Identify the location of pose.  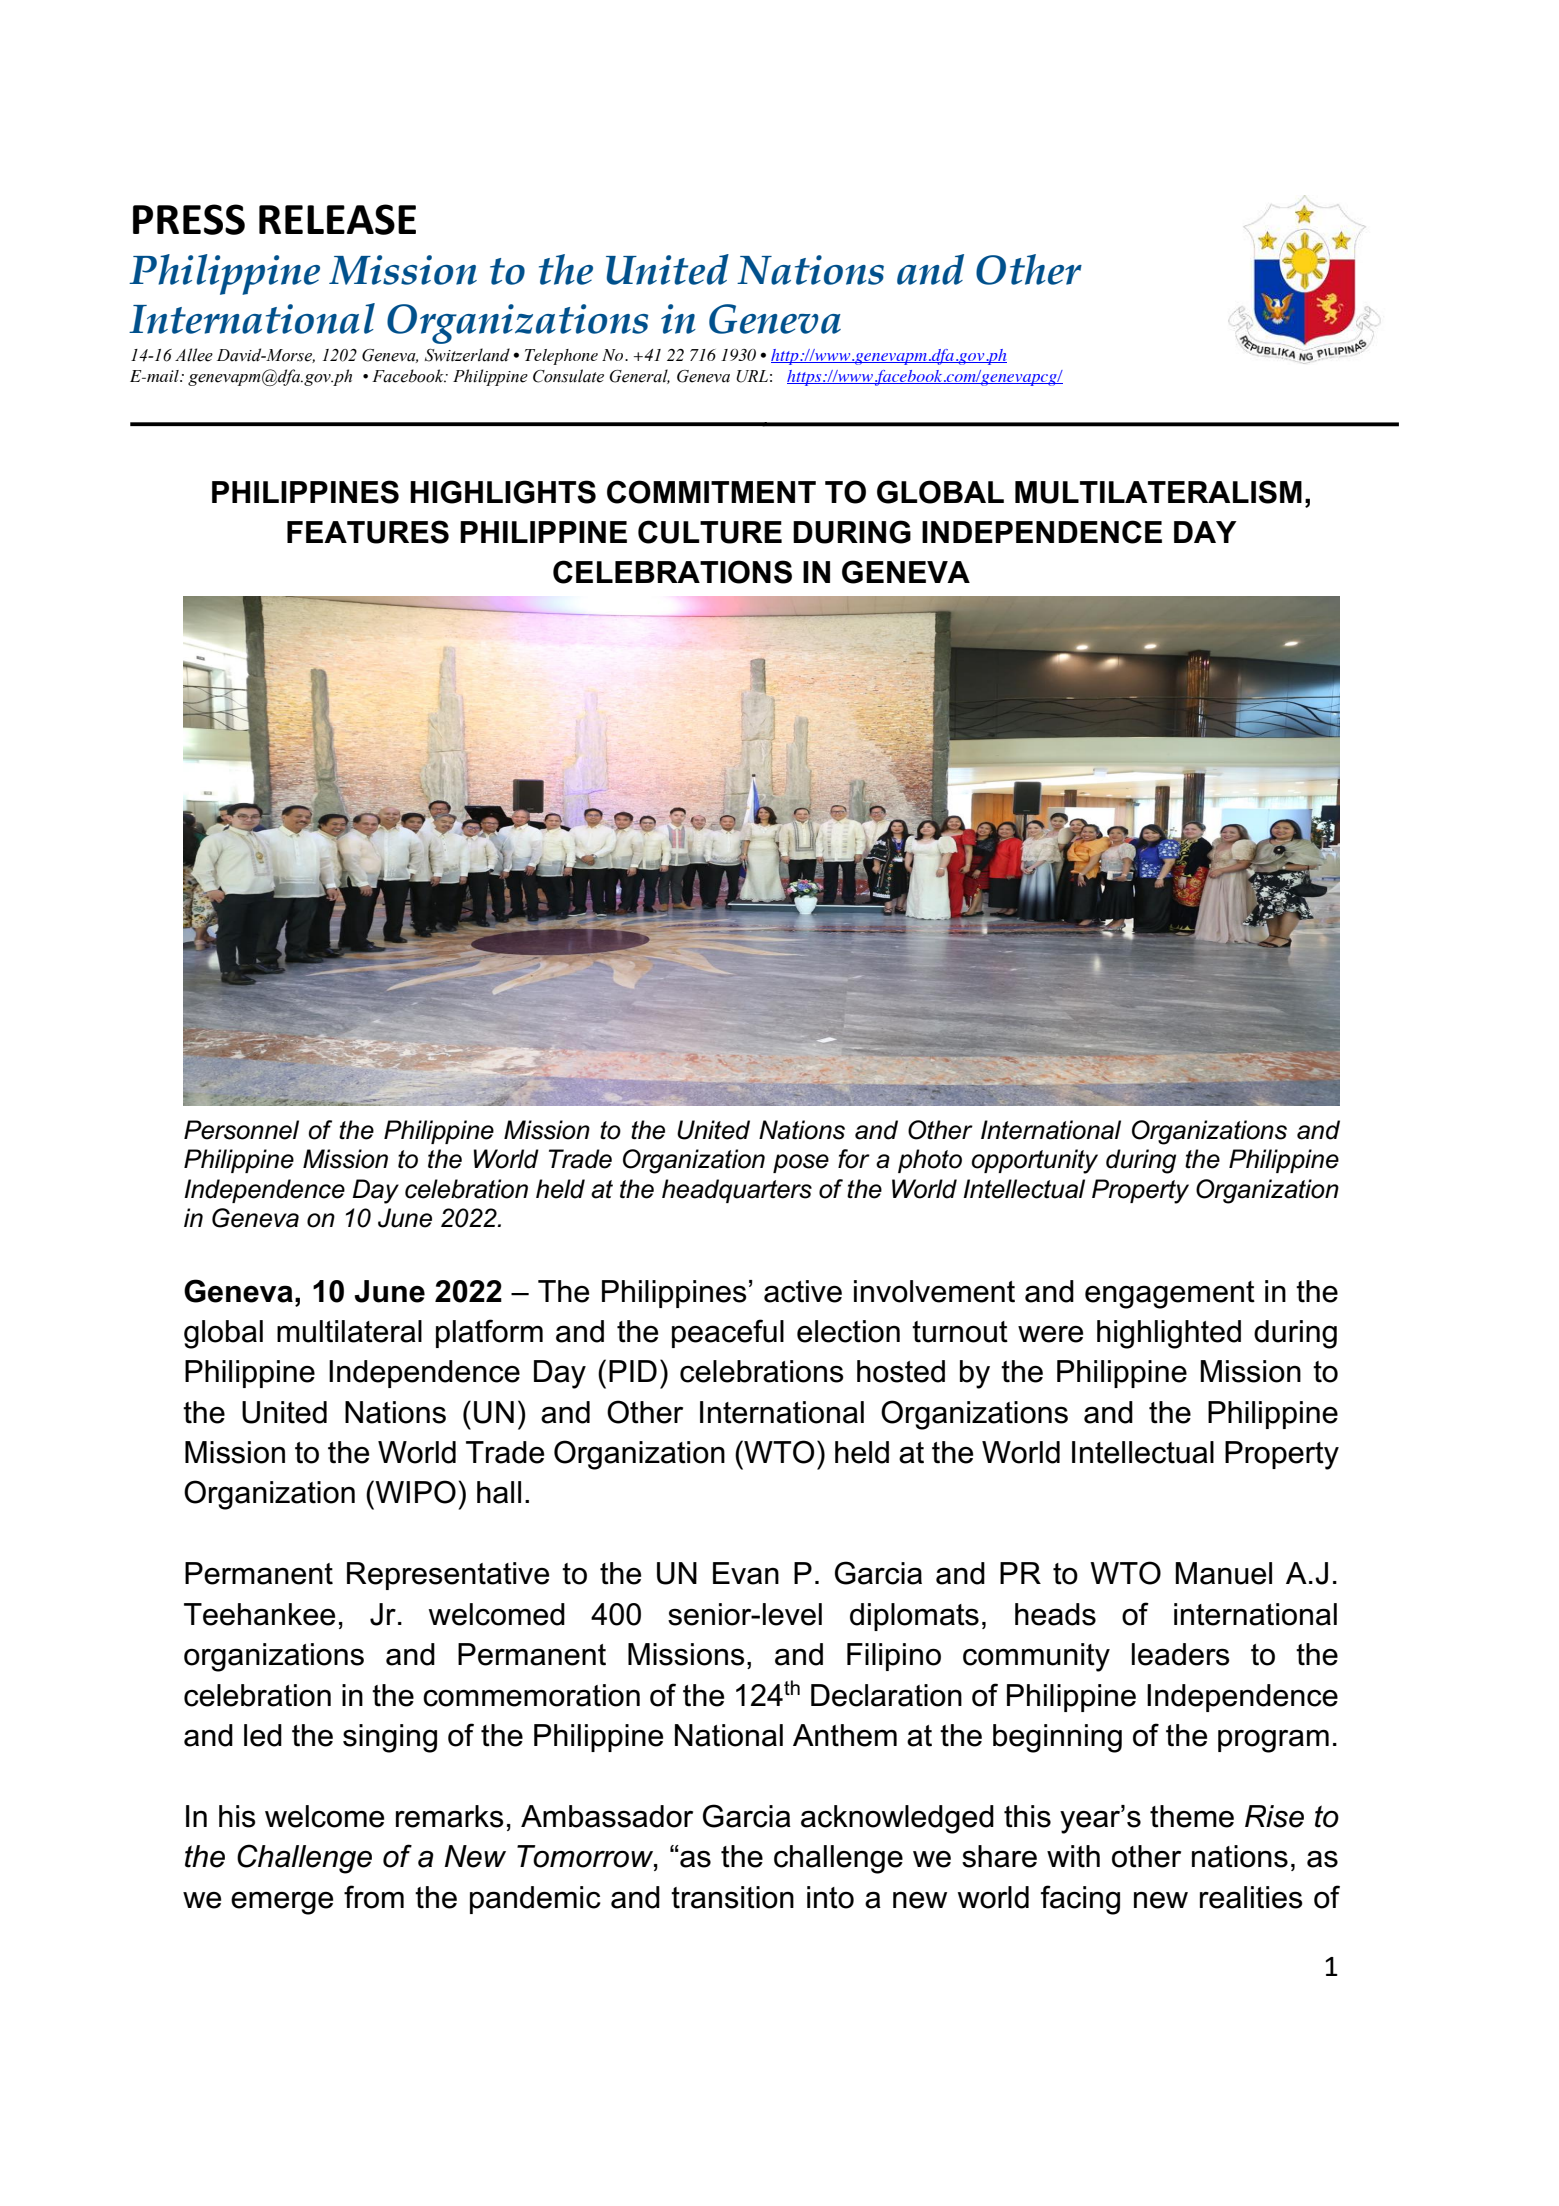
(801, 1163).
